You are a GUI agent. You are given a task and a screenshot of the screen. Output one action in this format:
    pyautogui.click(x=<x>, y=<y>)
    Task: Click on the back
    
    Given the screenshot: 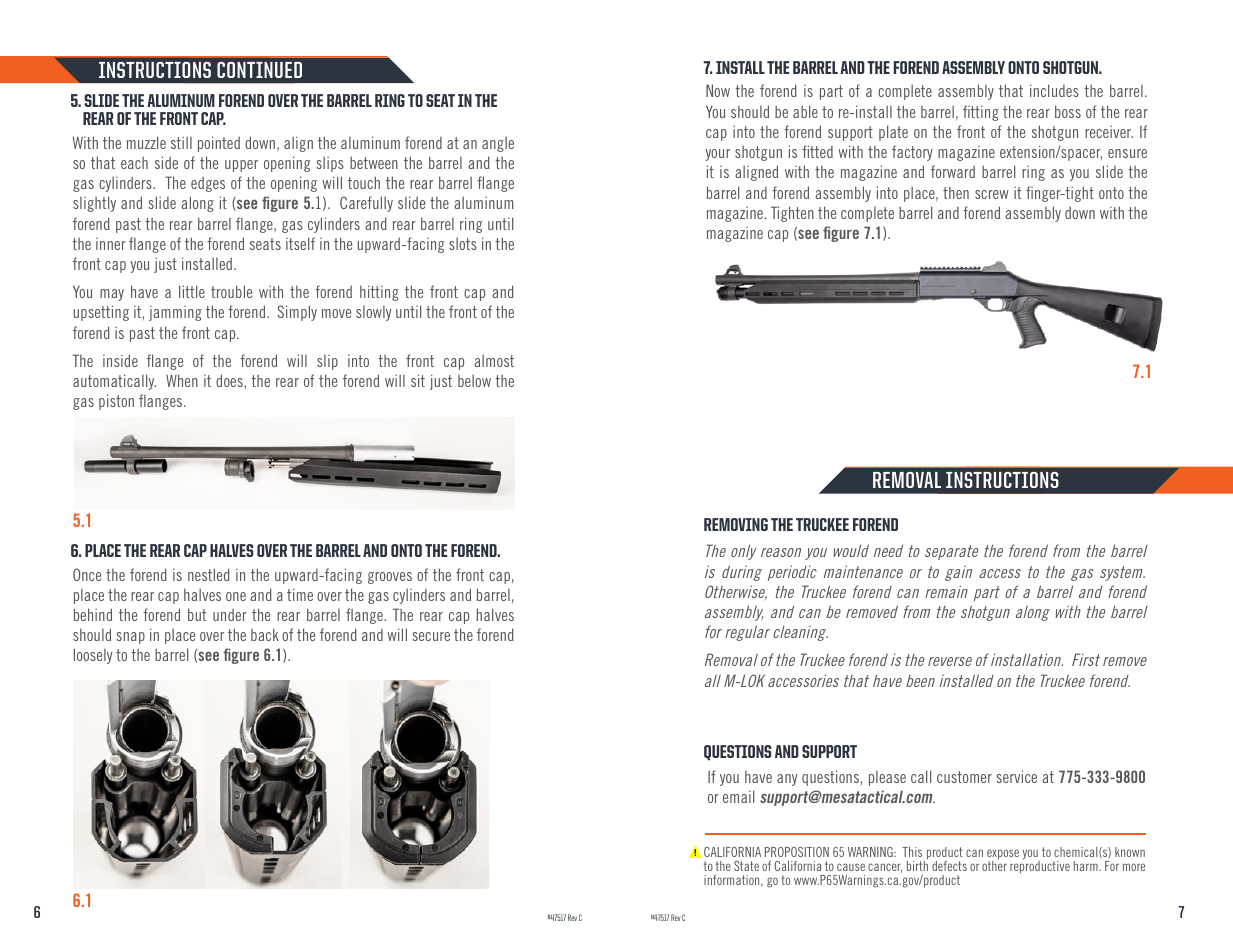 What is the action you would take?
    pyautogui.click(x=264, y=634)
